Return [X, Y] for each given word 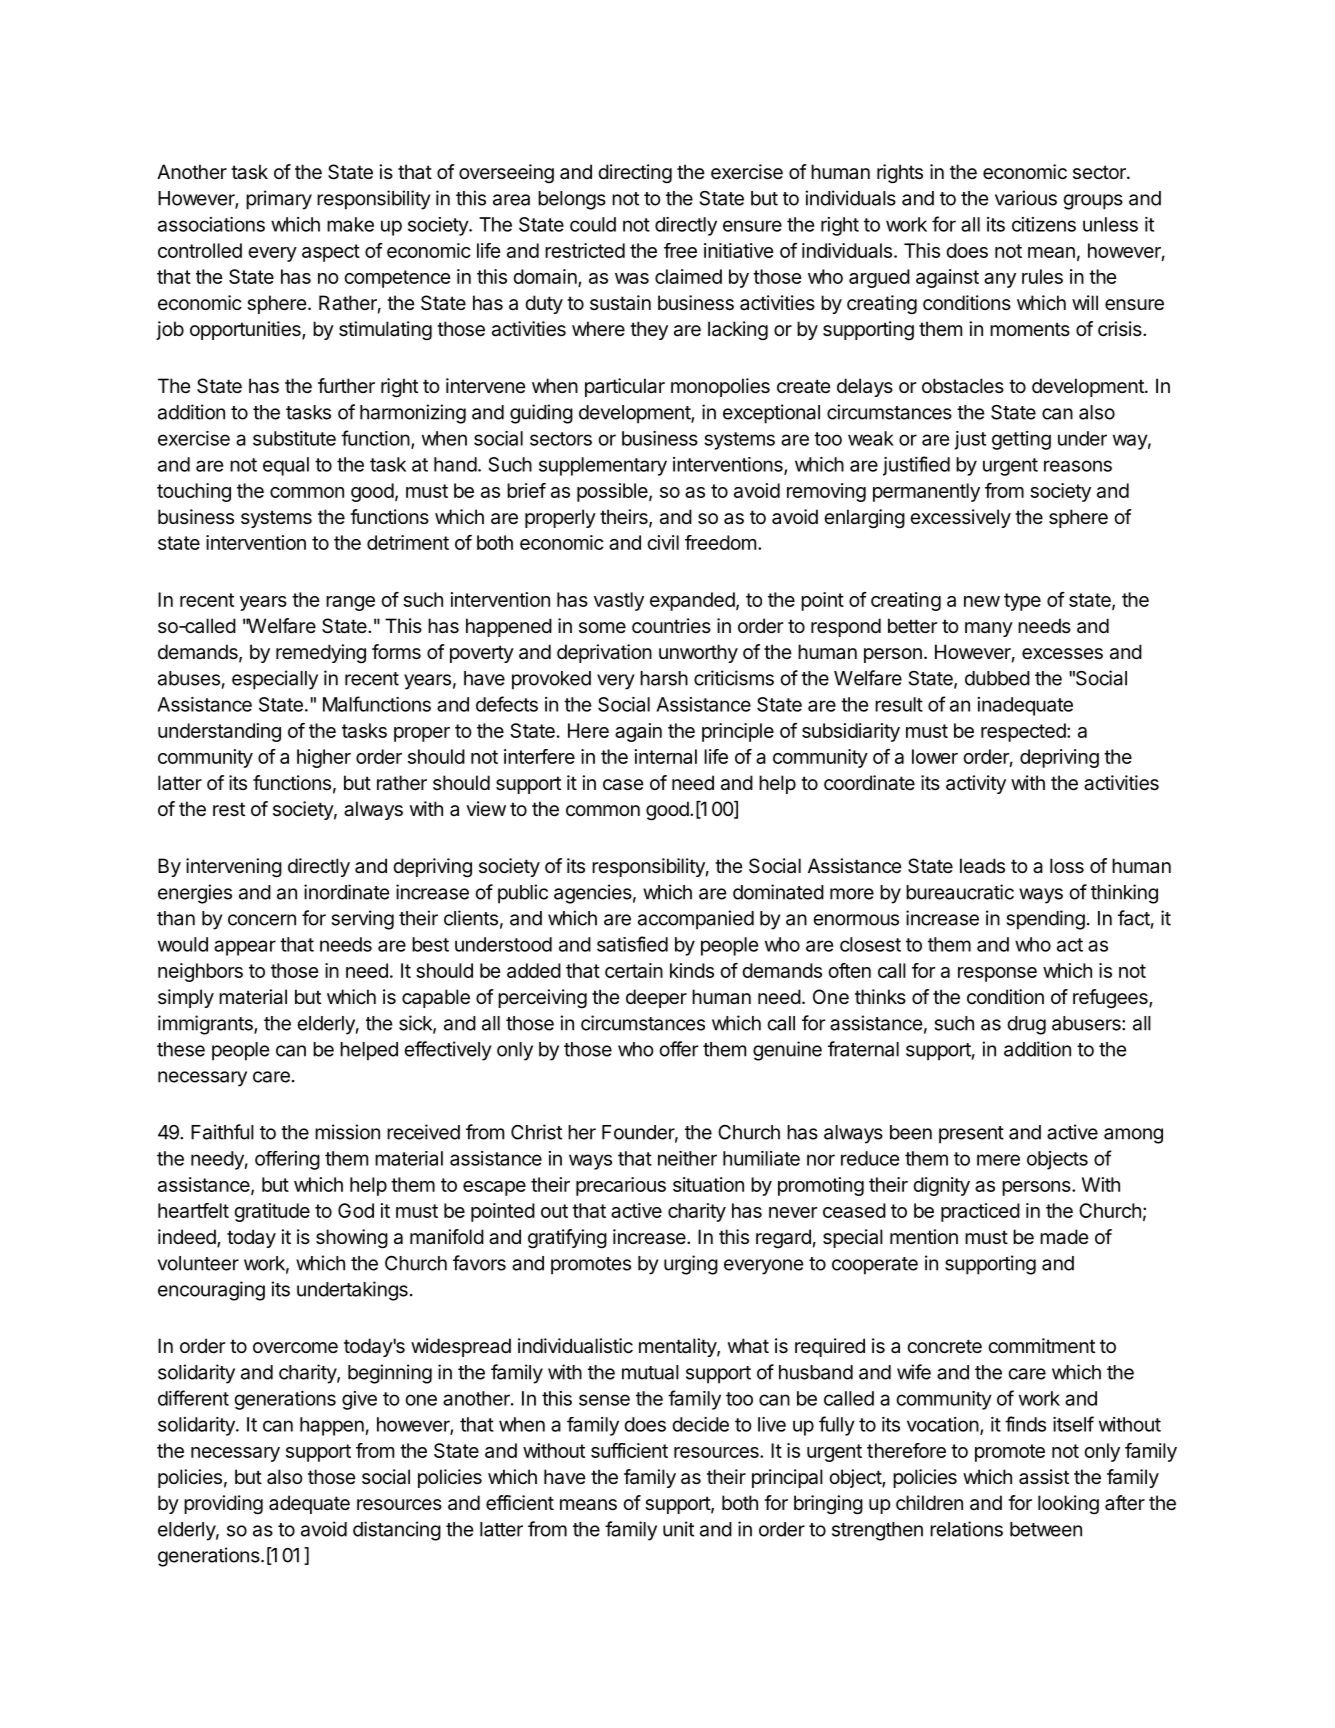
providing [223, 1505]
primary [279, 200]
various [1026, 198]
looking [1068, 1504]
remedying [321, 654]
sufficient [629, 1450]
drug [1027, 1025]
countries [671, 625]
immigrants [206, 1025]
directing [635, 174]
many [989, 629]
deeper [656, 998]
